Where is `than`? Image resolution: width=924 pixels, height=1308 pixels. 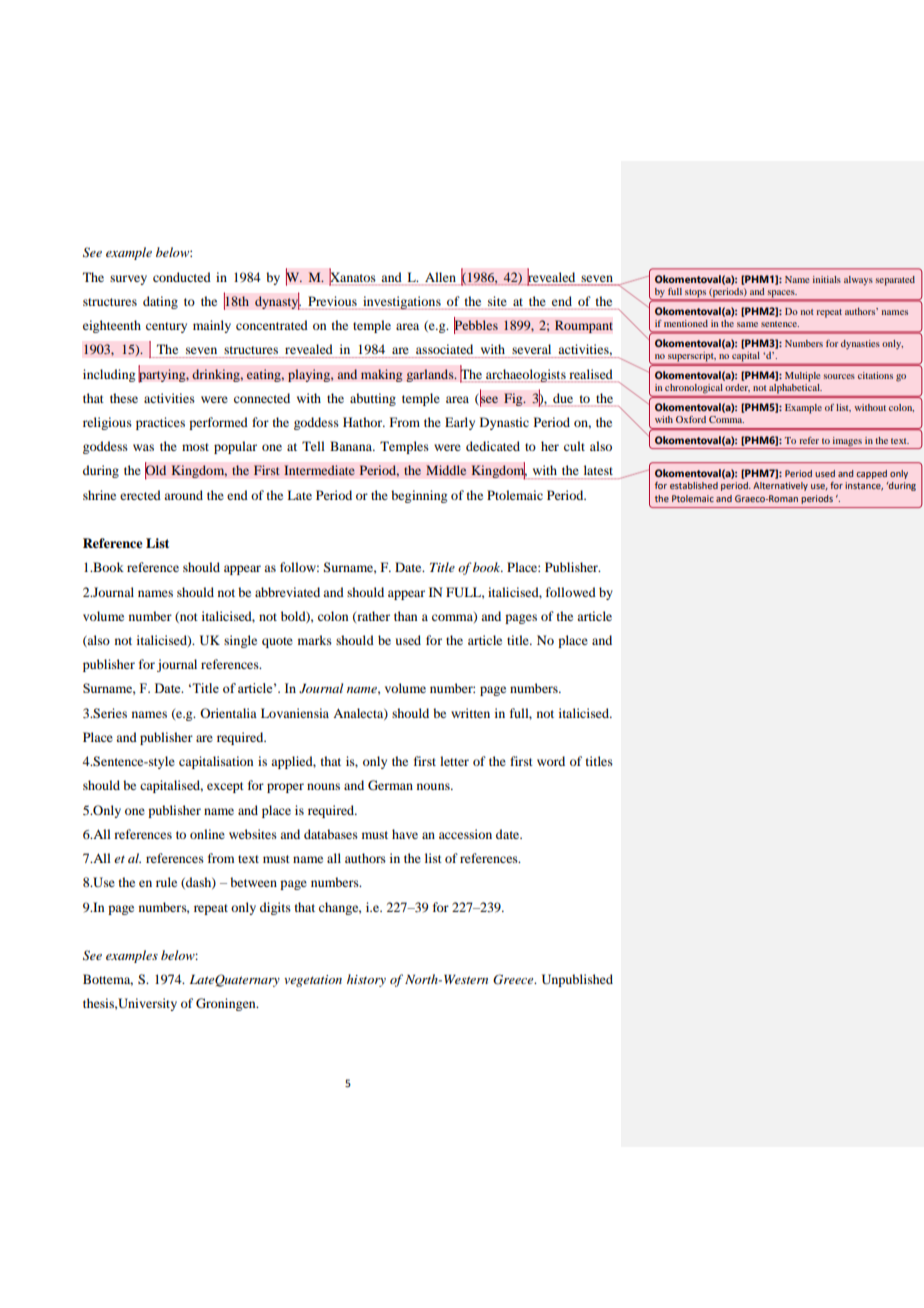 than is located at coordinates (405, 616).
